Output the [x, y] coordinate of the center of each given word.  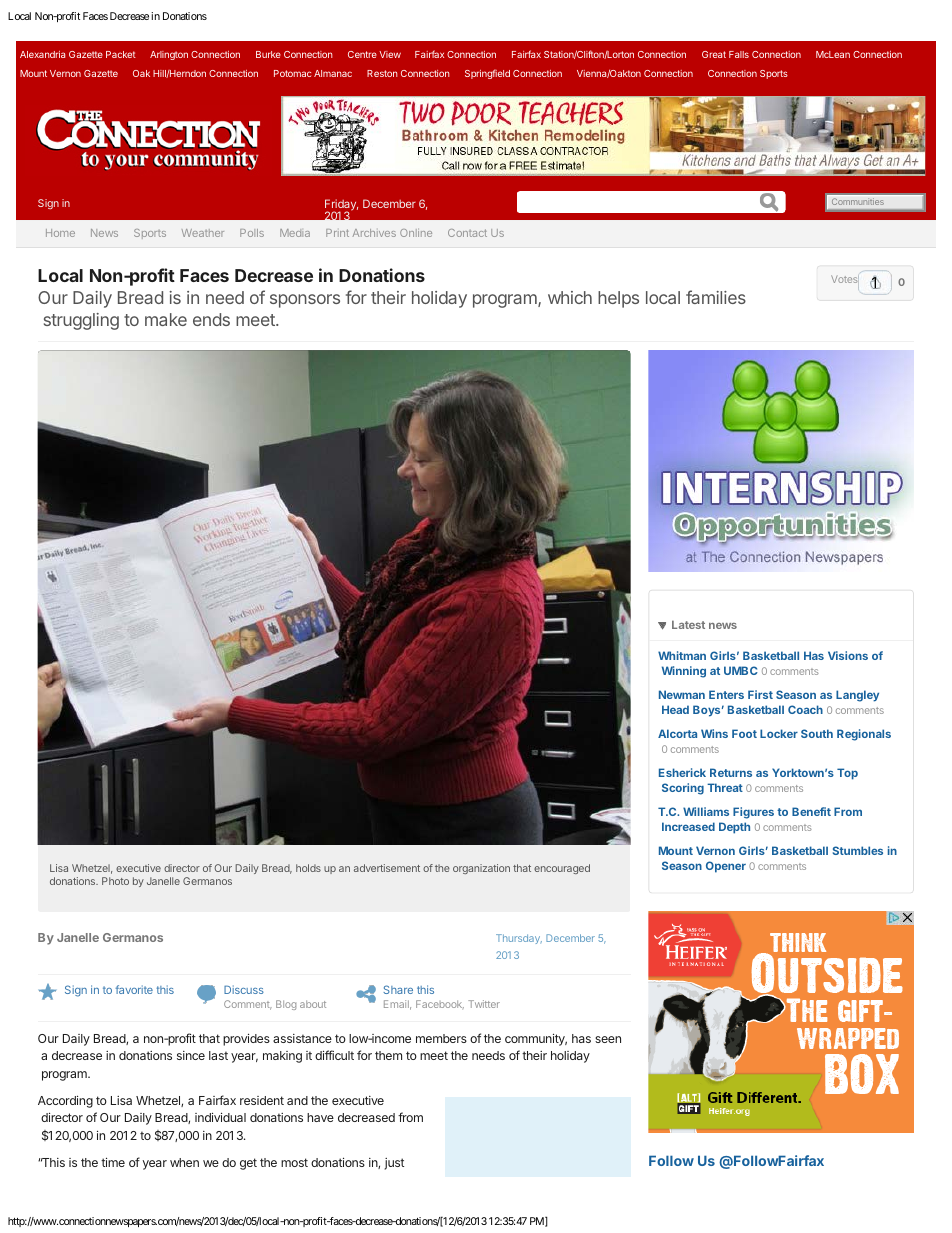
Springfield [487, 74]
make [166, 319]
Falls [739, 54]
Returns [731, 772]
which [570, 297]
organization [481, 869]
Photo [115, 881]
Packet [121, 54]
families [716, 297]
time [113, 1162]
